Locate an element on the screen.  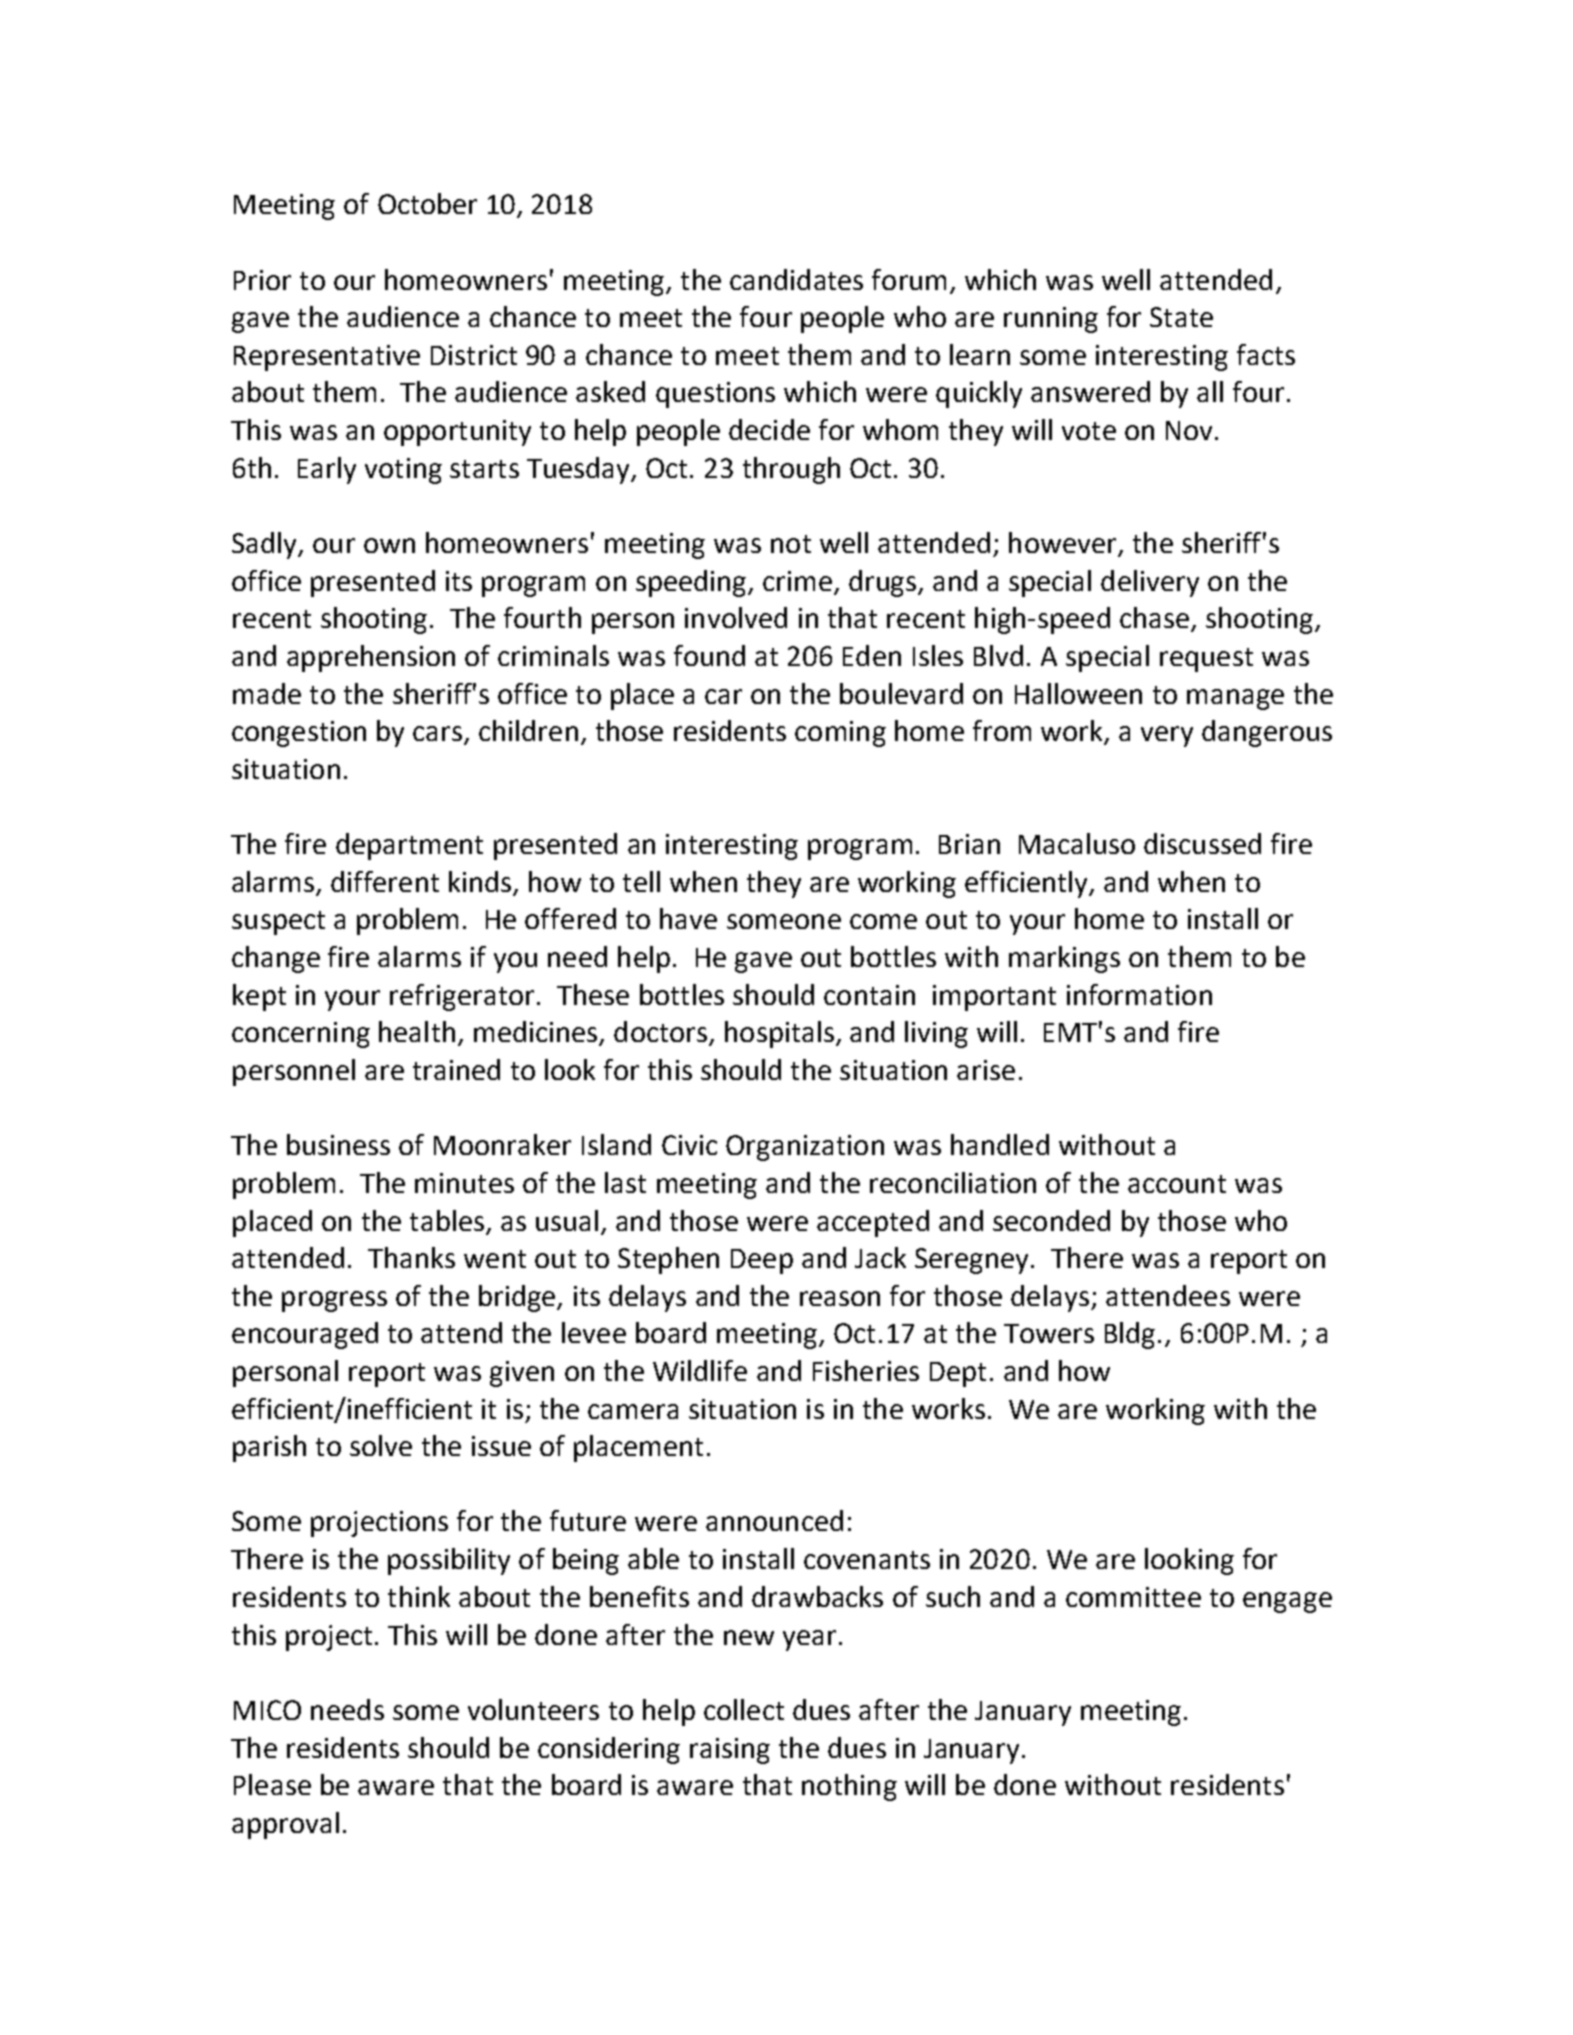
raising is located at coordinates (730, 1751).
